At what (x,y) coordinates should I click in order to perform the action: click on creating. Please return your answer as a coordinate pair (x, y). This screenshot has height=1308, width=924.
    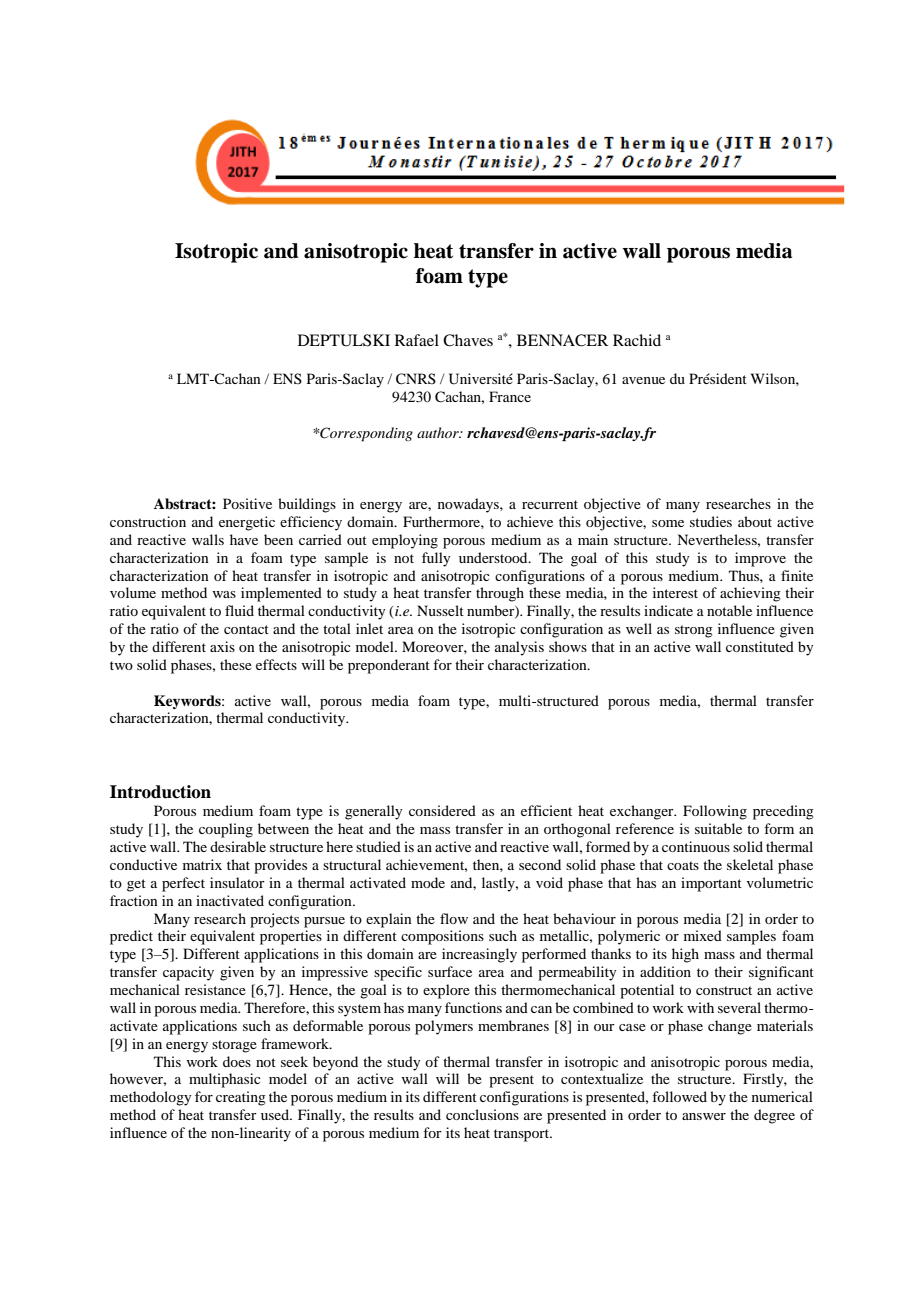
    Looking at the image, I should click on (241, 1098).
